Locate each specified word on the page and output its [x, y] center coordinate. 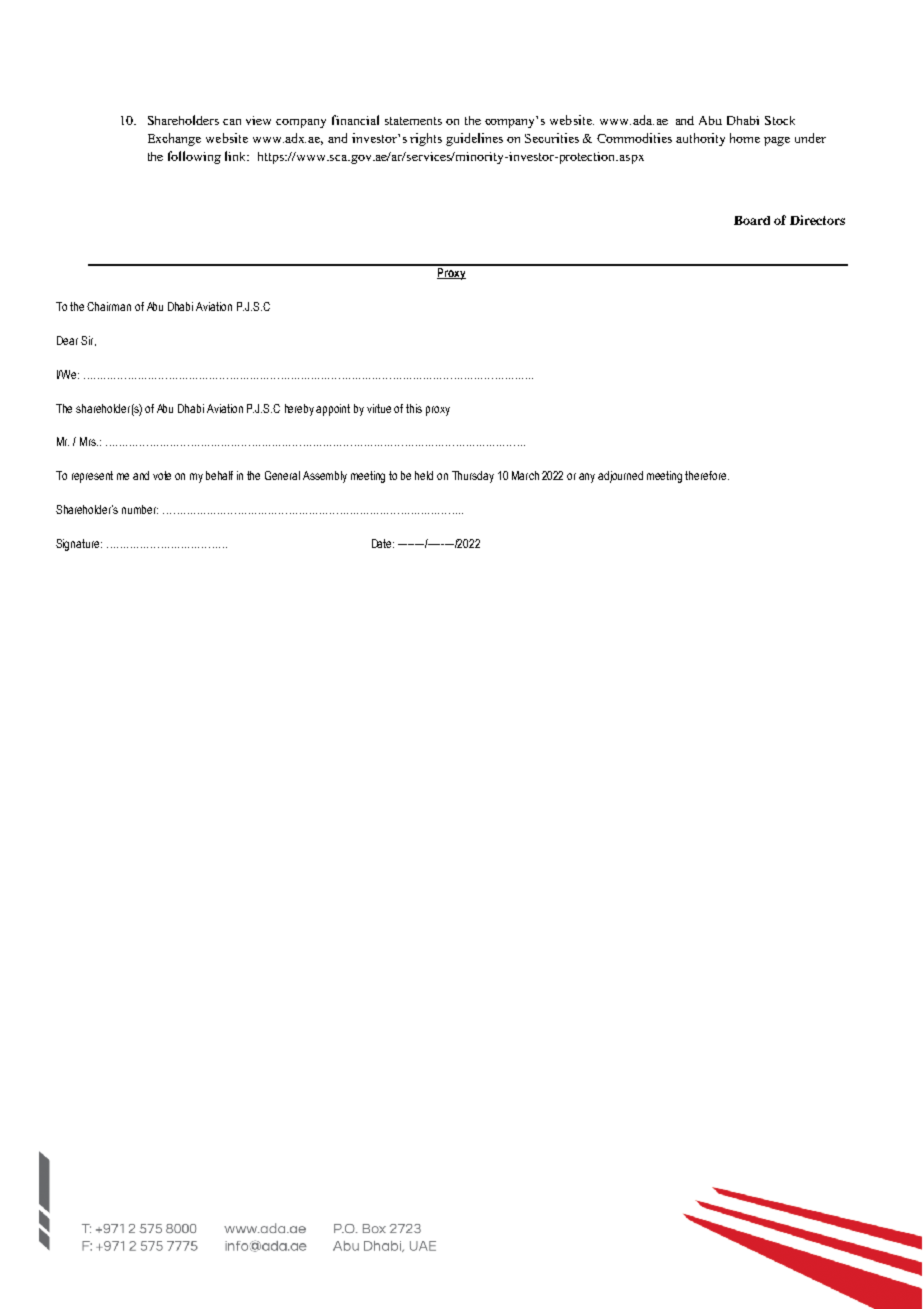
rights [426, 139]
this [414, 408]
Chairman [109, 306]
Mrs [89, 441]
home [745, 138]
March [525, 475]
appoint [333, 410]
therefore [707, 475]
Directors [817, 220]
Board [752, 220]
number [140, 509]
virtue [379, 408]
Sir [88, 341]
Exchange [174, 139]
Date [383, 543]
